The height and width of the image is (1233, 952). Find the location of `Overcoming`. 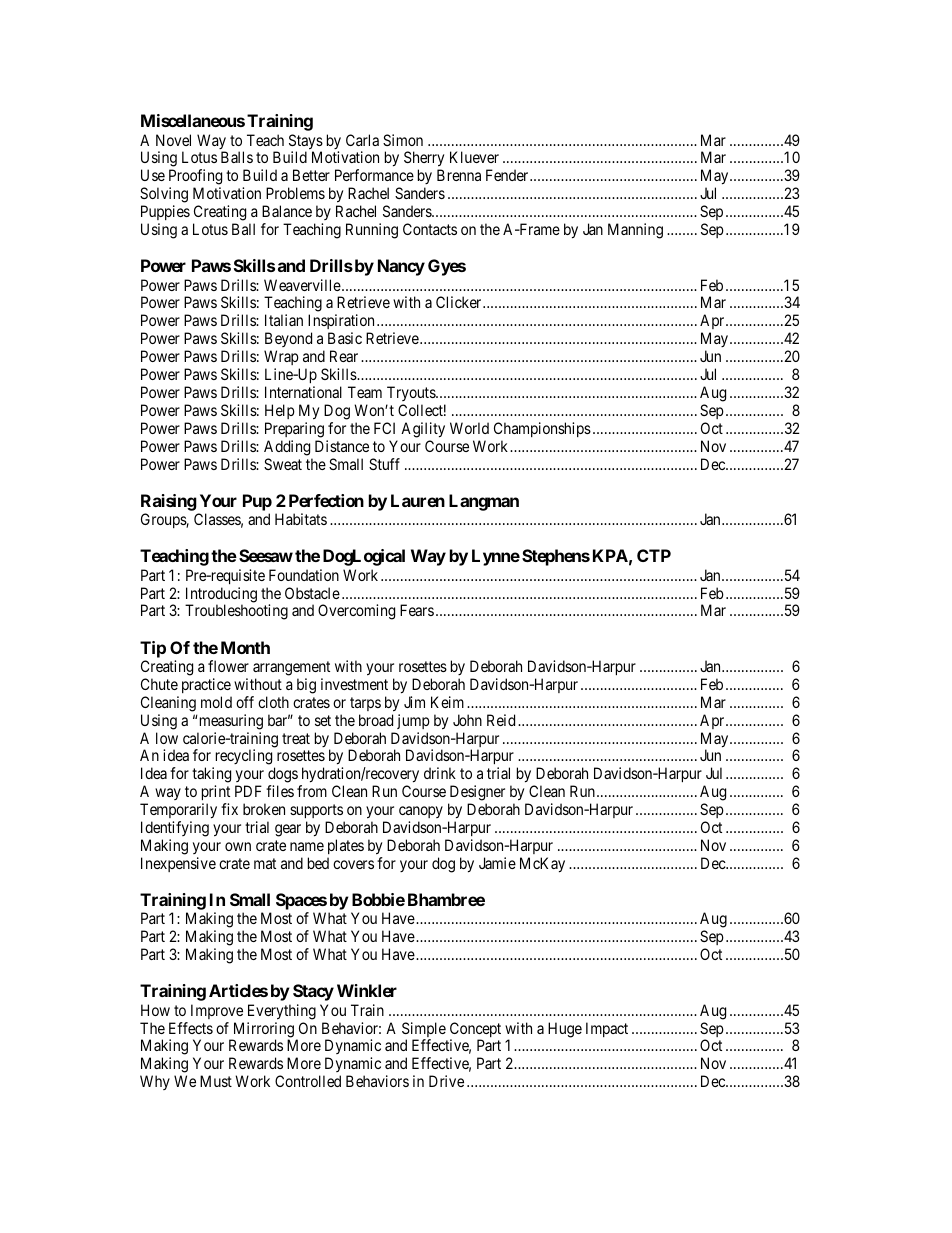

Overcoming is located at coordinates (356, 612).
